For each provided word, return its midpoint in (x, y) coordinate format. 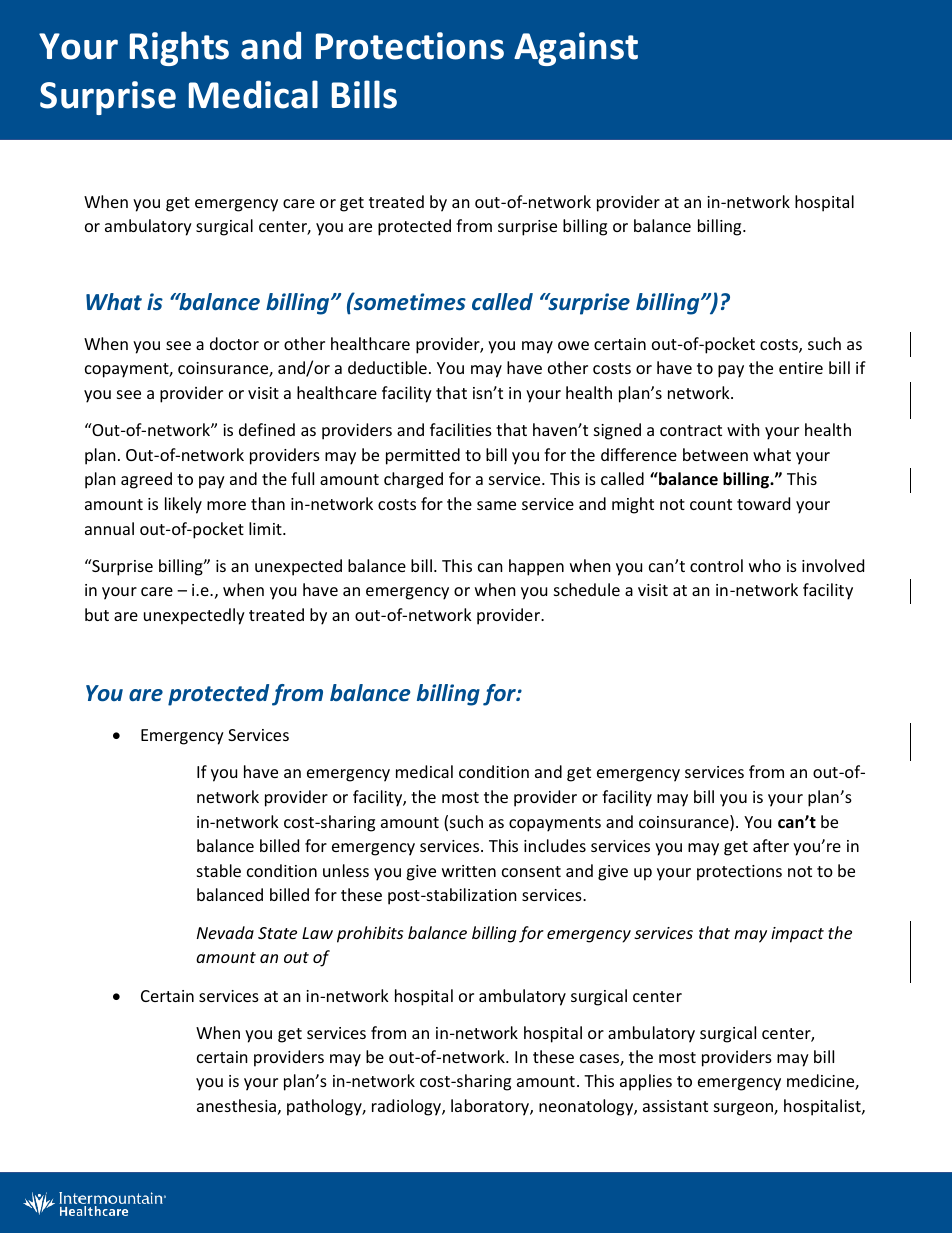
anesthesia (236, 1105)
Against (576, 49)
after (771, 845)
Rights (179, 48)
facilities (461, 429)
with (743, 429)
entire (801, 368)
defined (267, 429)
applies (646, 1082)
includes (555, 845)
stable (219, 870)
